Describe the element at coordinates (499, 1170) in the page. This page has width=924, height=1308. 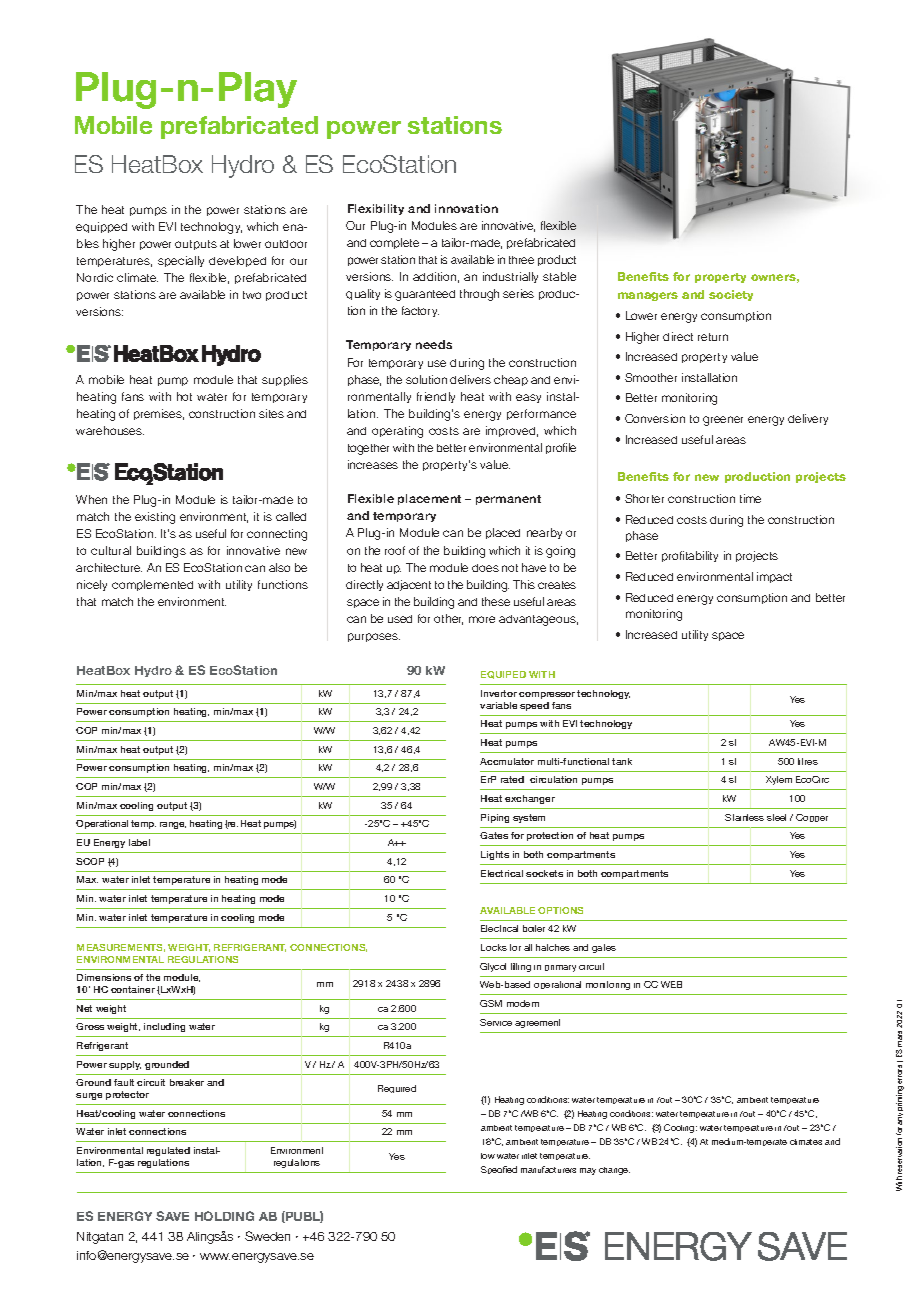
I see `Specified` at that location.
